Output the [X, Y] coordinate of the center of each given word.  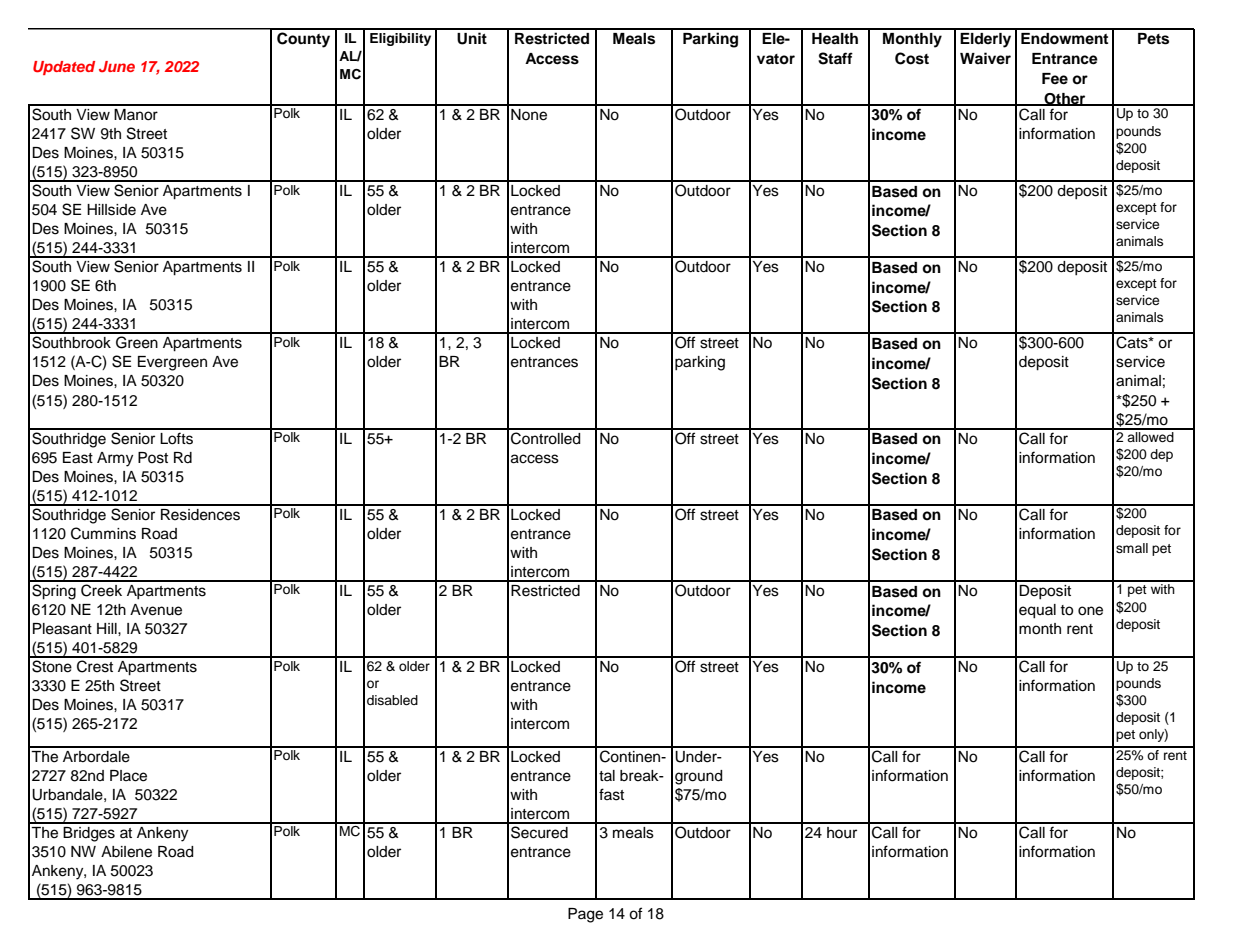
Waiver [985, 58]
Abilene [126, 852]
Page [585, 915]
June [117, 66]
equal [1037, 611]
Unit [472, 38]
